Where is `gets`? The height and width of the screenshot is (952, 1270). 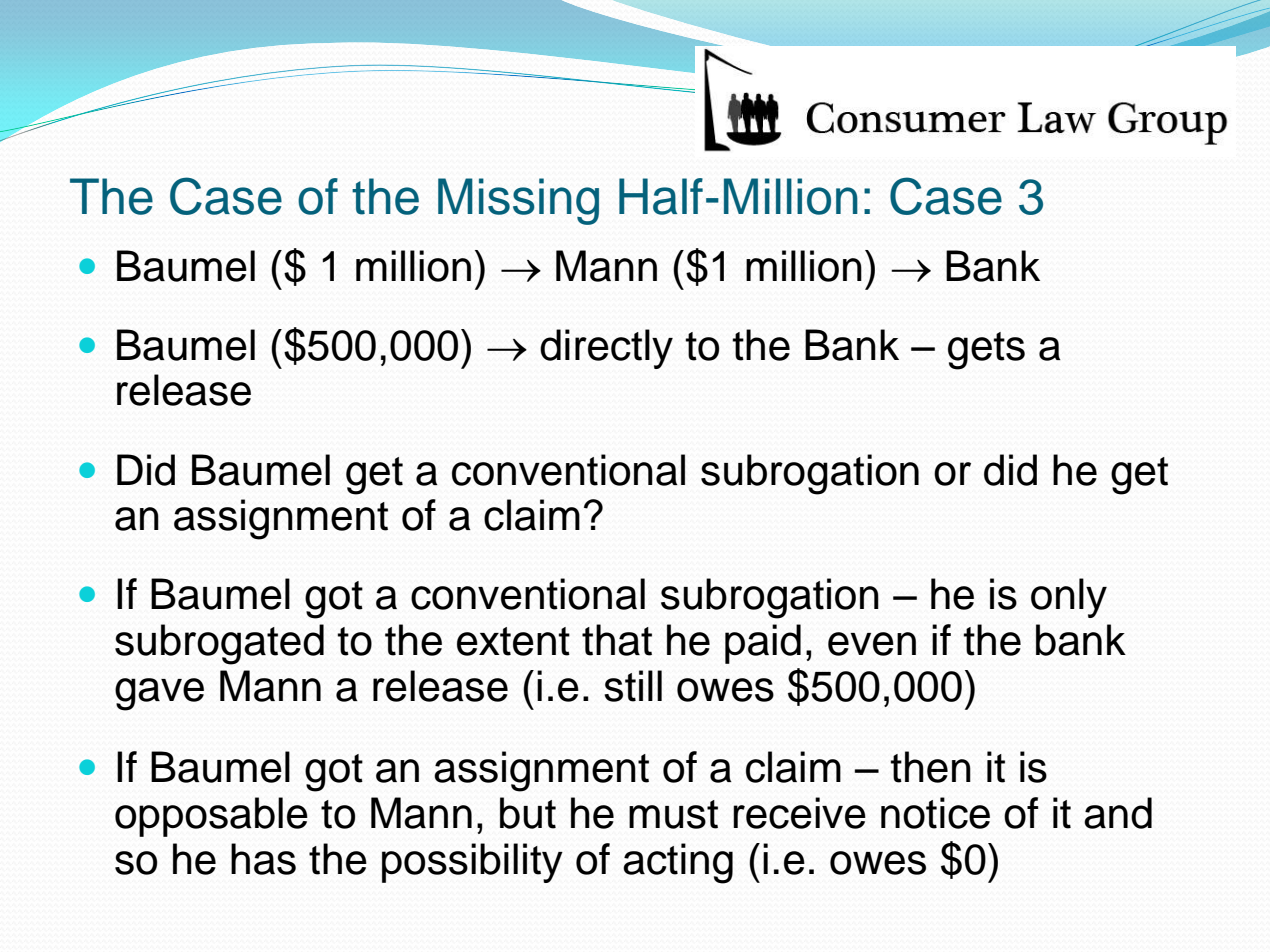 gets is located at coordinates (986, 351).
